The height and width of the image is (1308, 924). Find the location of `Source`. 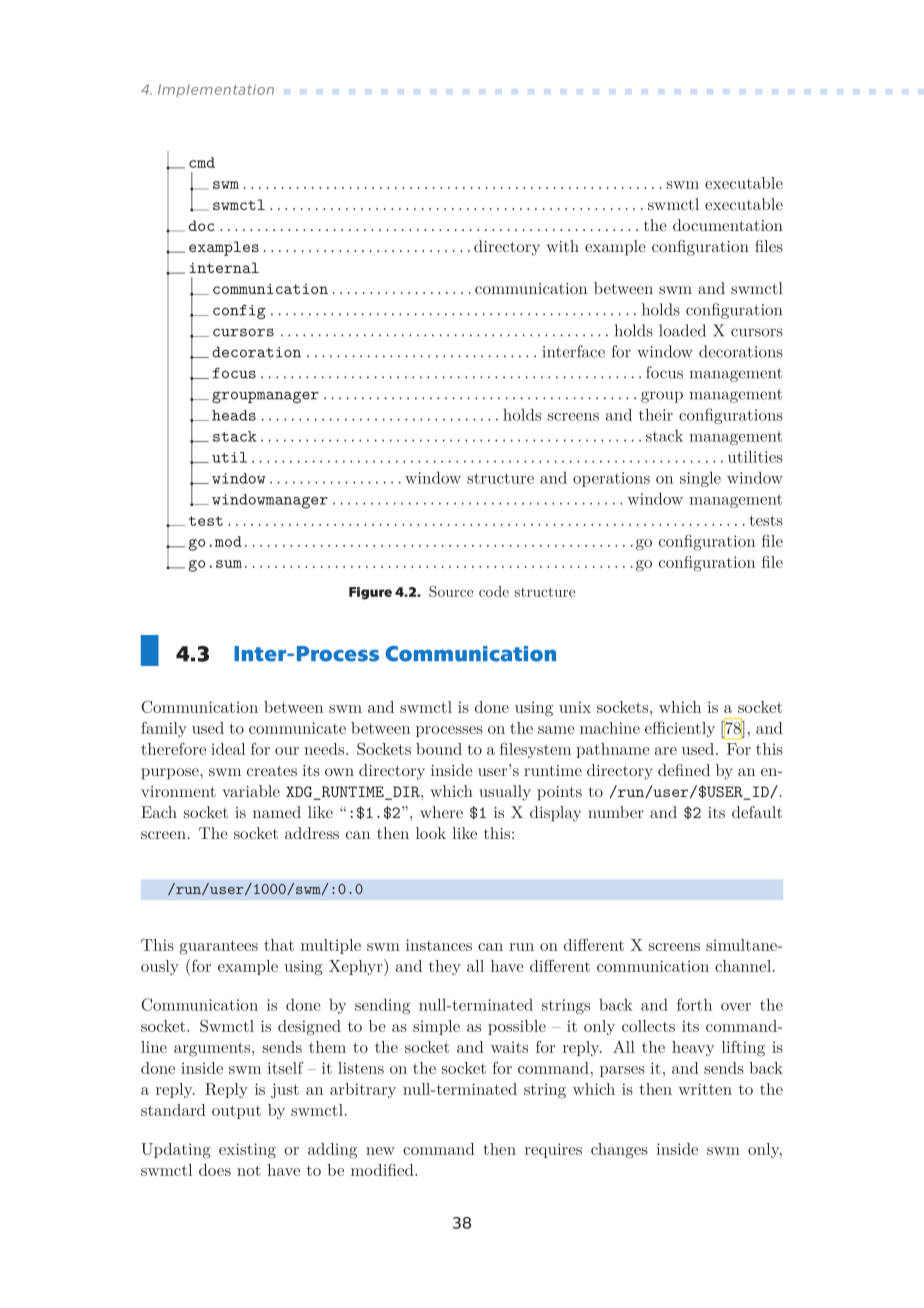

Source is located at coordinates (451, 591).
